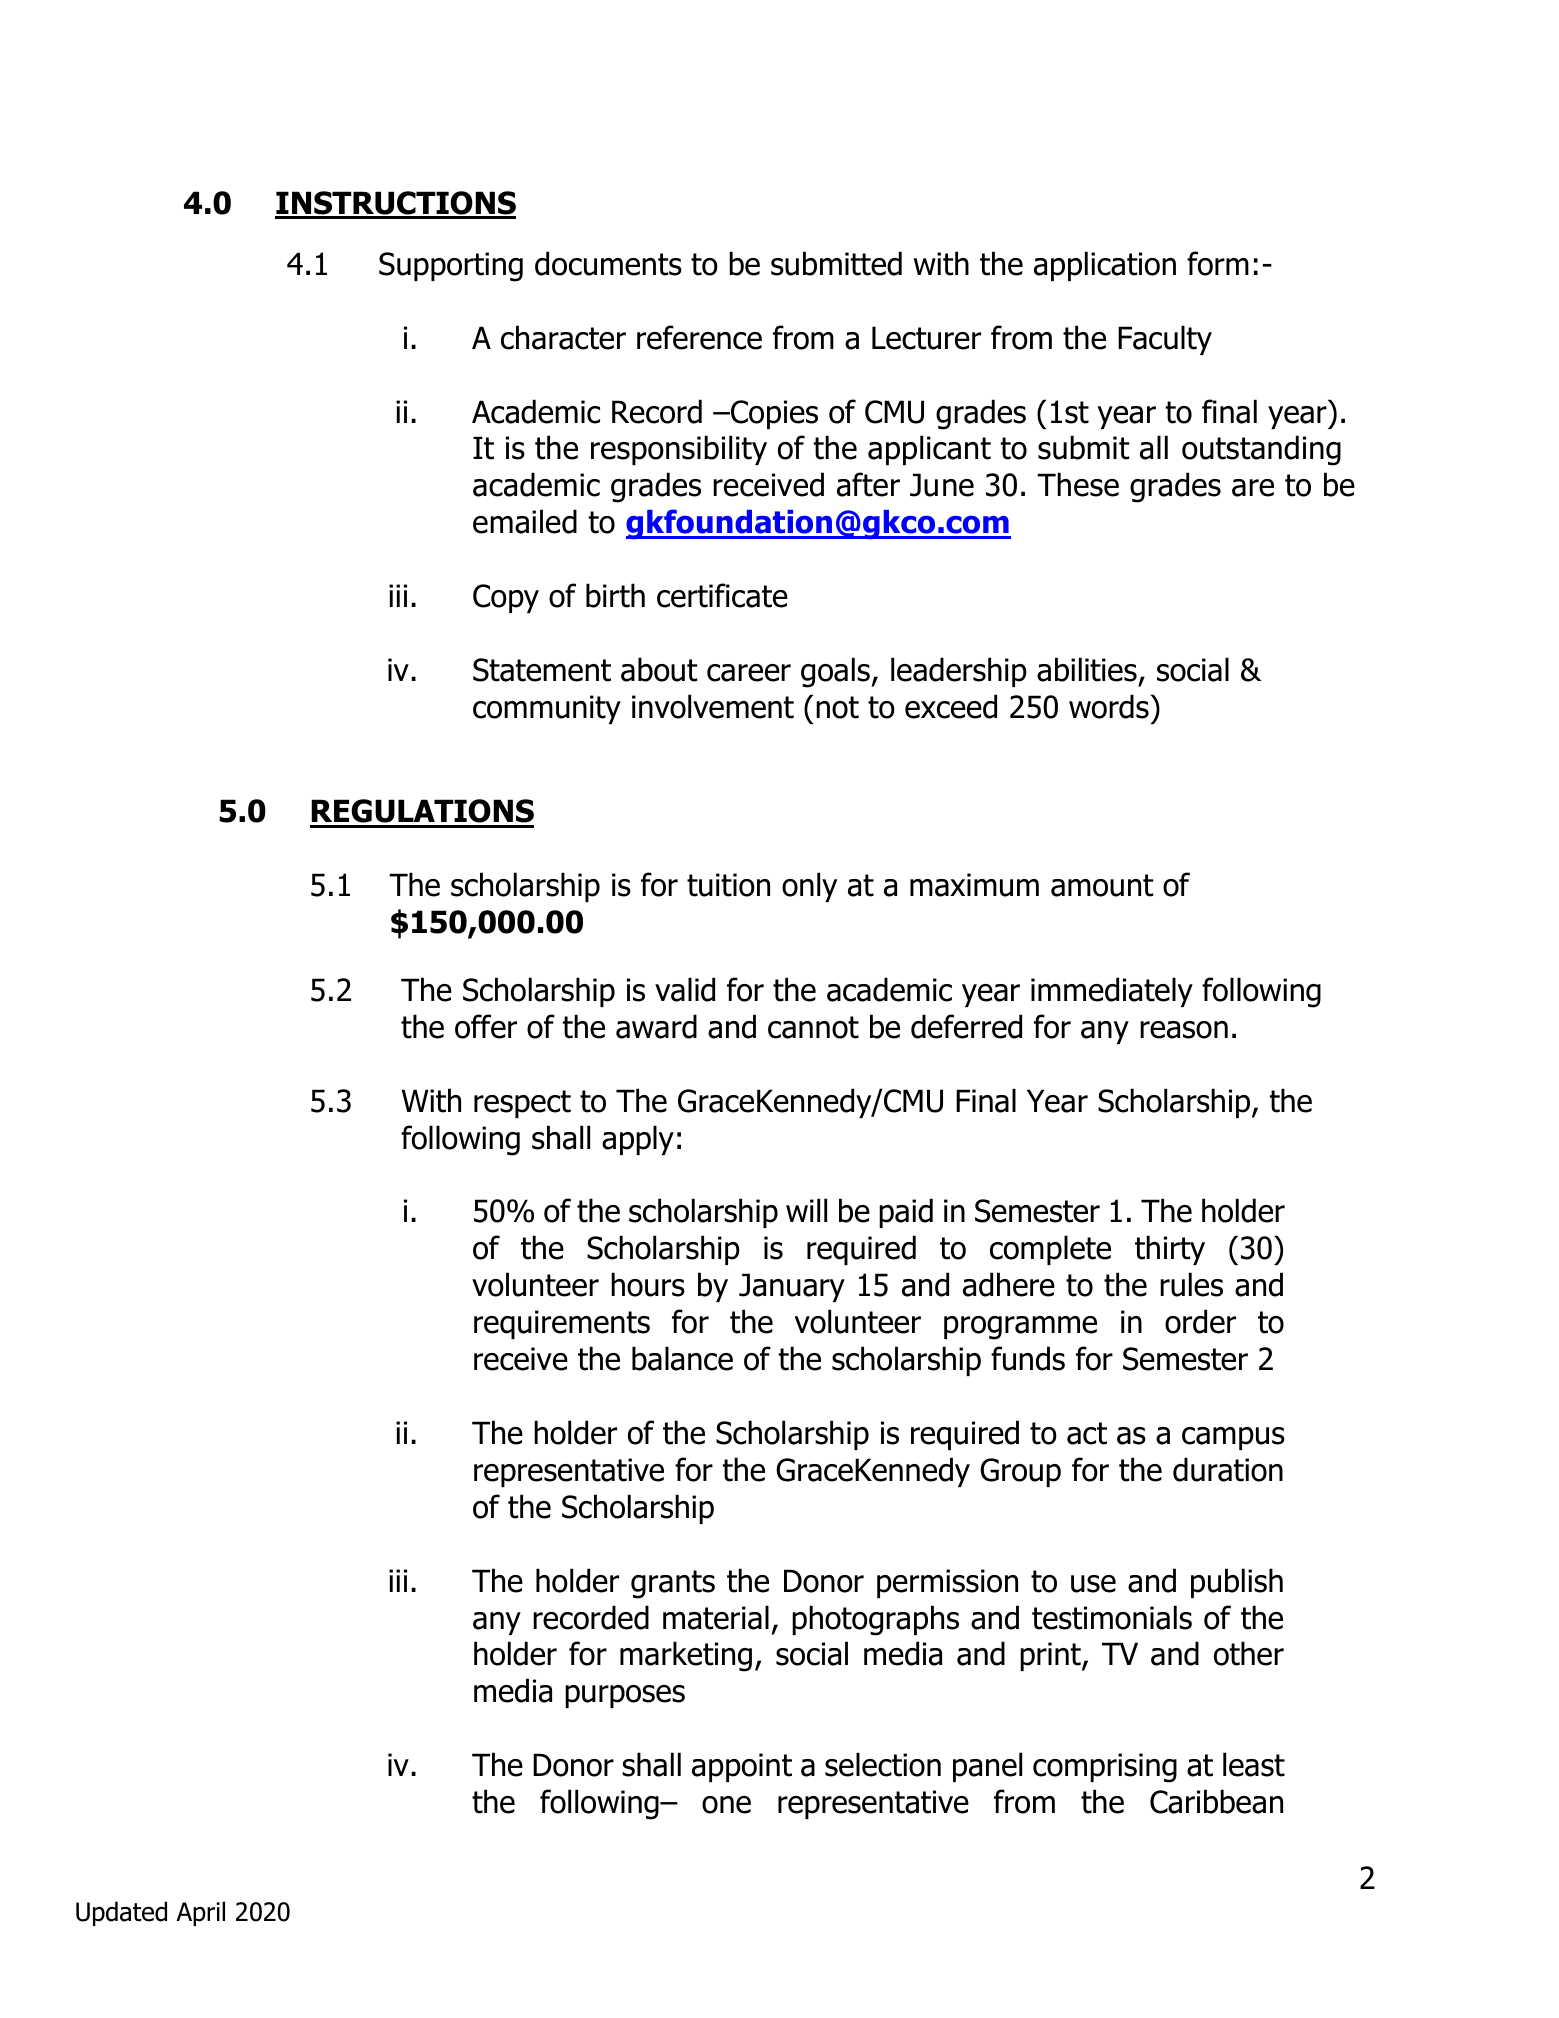 This document has width=1559, height=2018. Describe the element at coordinates (200, 1913) in the document. I see `April` at that location.
